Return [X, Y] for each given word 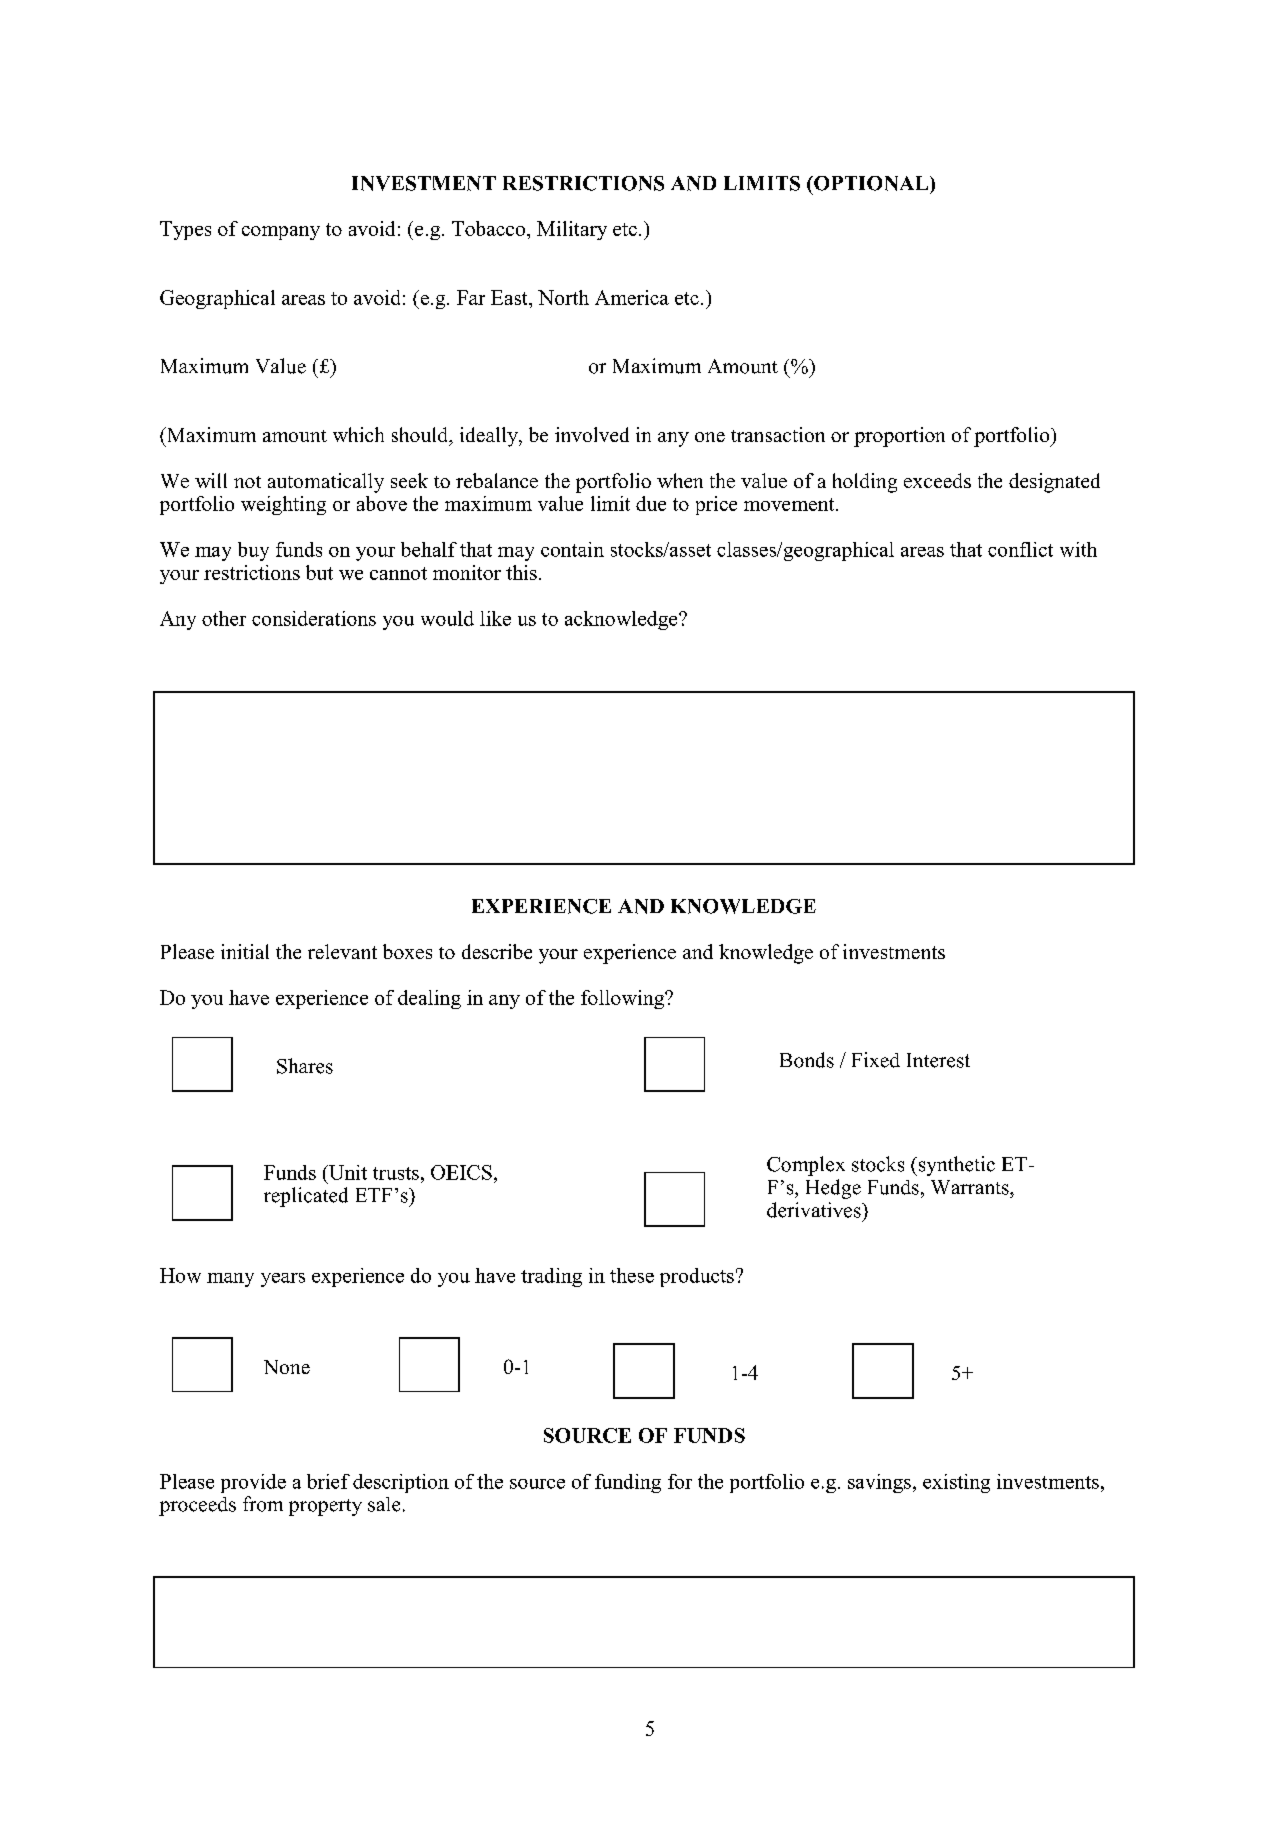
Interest [938, 1060]
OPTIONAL [871, 183]
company [281, 233]
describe [497, 951]
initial [245, 951]
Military [572, 230]
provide [253, 1483]
